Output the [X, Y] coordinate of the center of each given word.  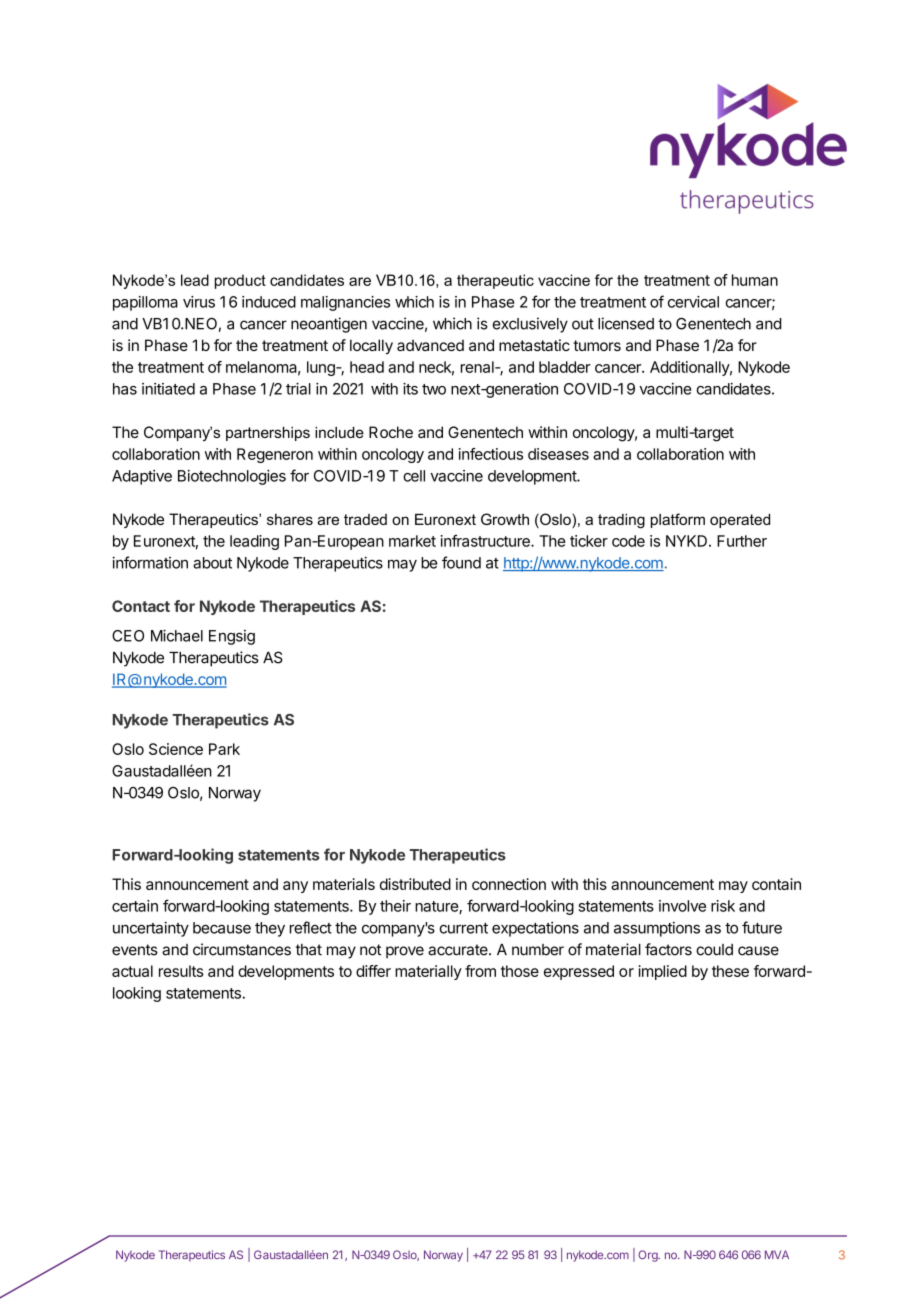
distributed [415, 884]
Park [224, 749]
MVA [777, 1254]
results [181, 971]
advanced [430, 345]
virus [199, 302]
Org [649, 1256]
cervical [693, 302]
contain [776, 884]
